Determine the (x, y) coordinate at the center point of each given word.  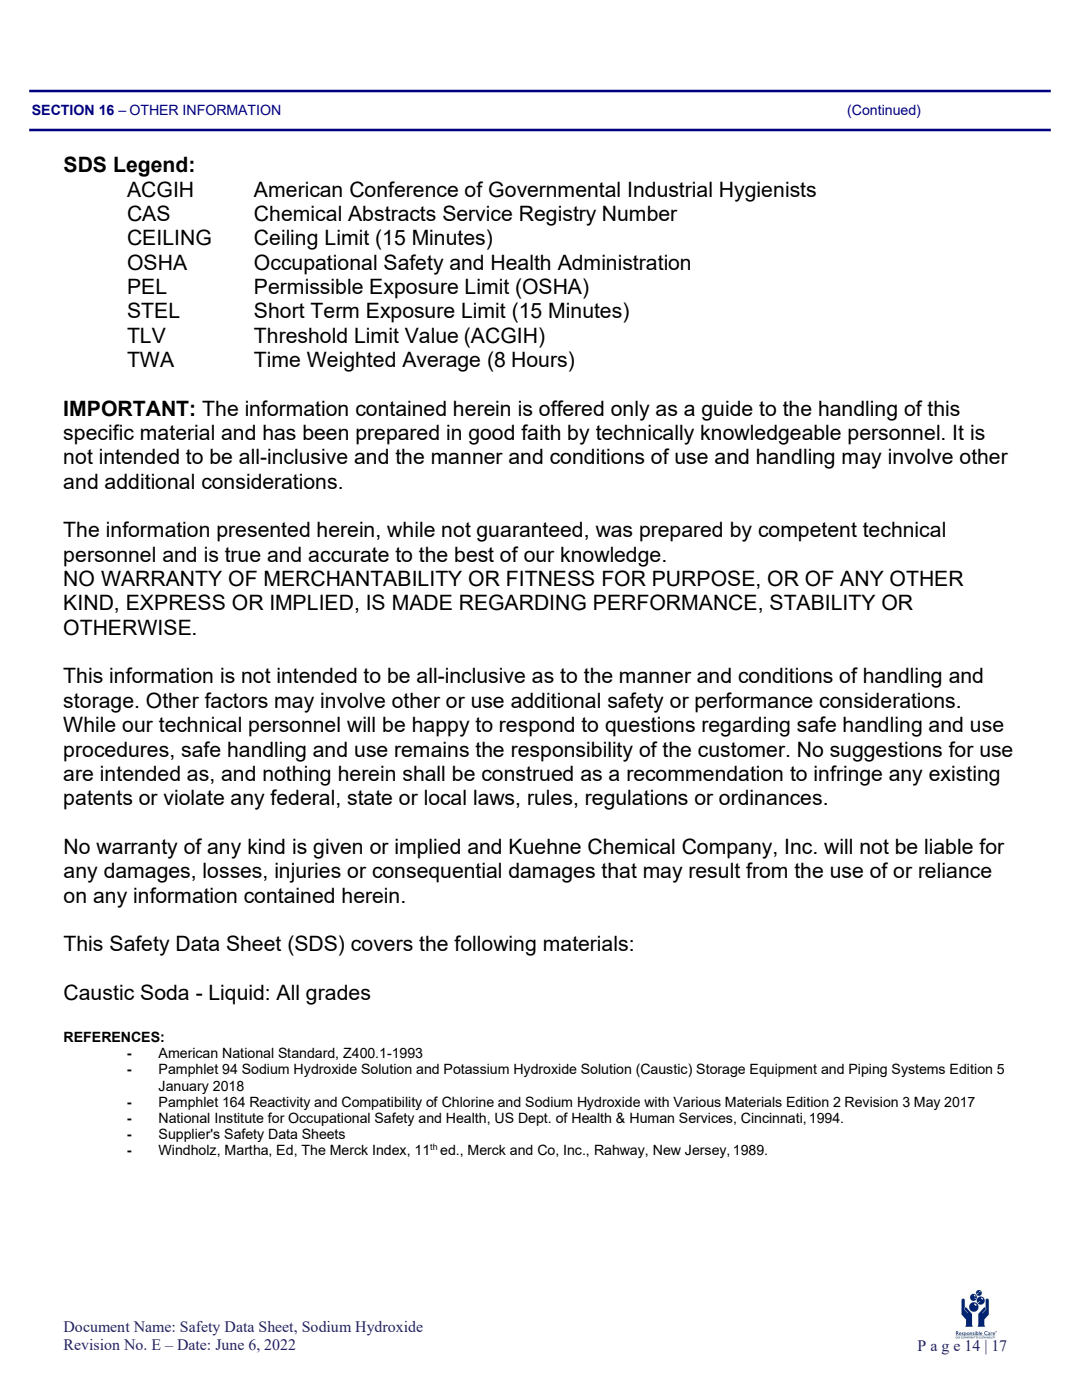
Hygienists (768, 191)
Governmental (554, 189)
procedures (116, 751)
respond (537, 726)
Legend (150, 166)
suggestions (886, 751)
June (229, 1344)
